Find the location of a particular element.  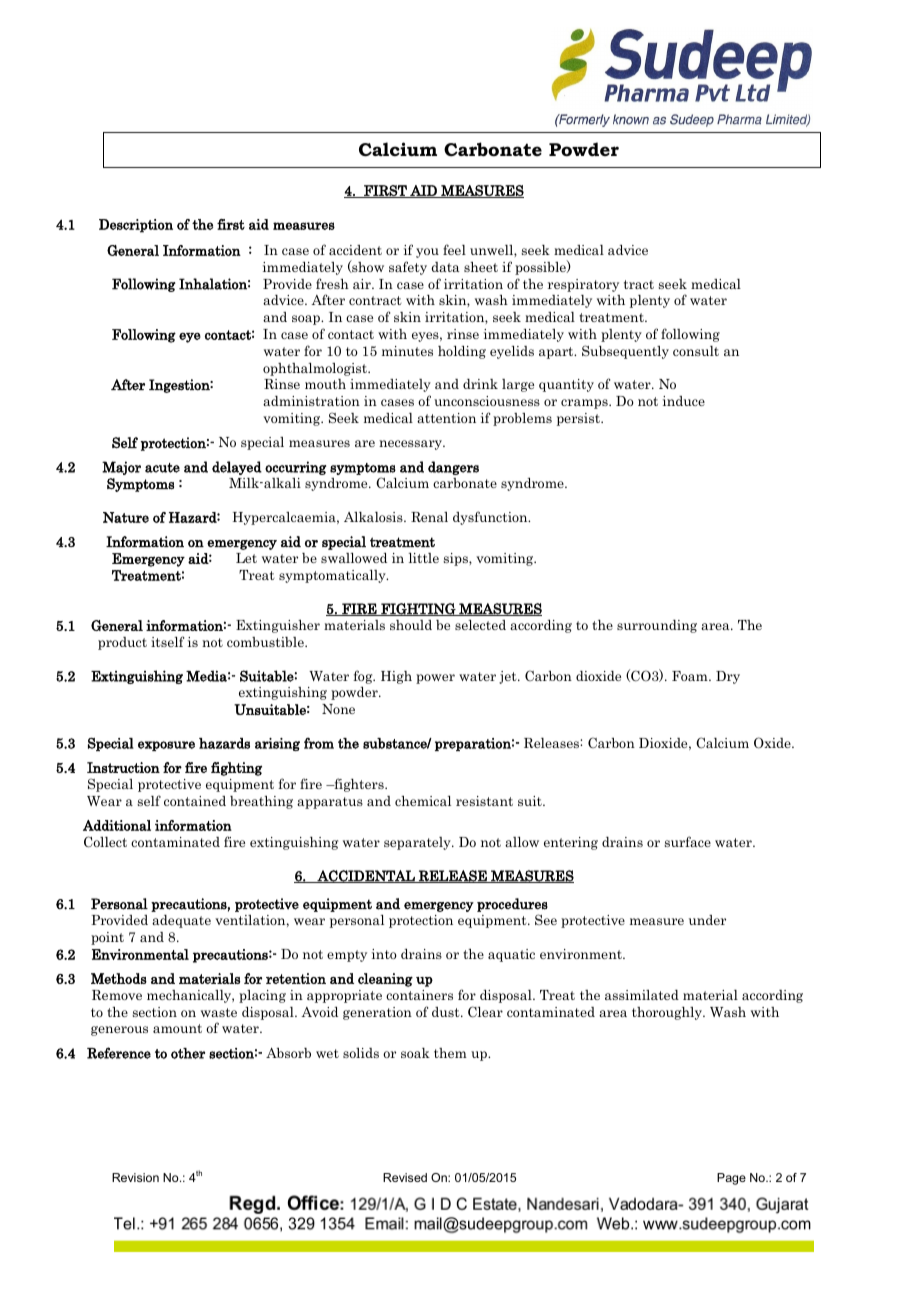

power is located at coordinates (435, 679).
